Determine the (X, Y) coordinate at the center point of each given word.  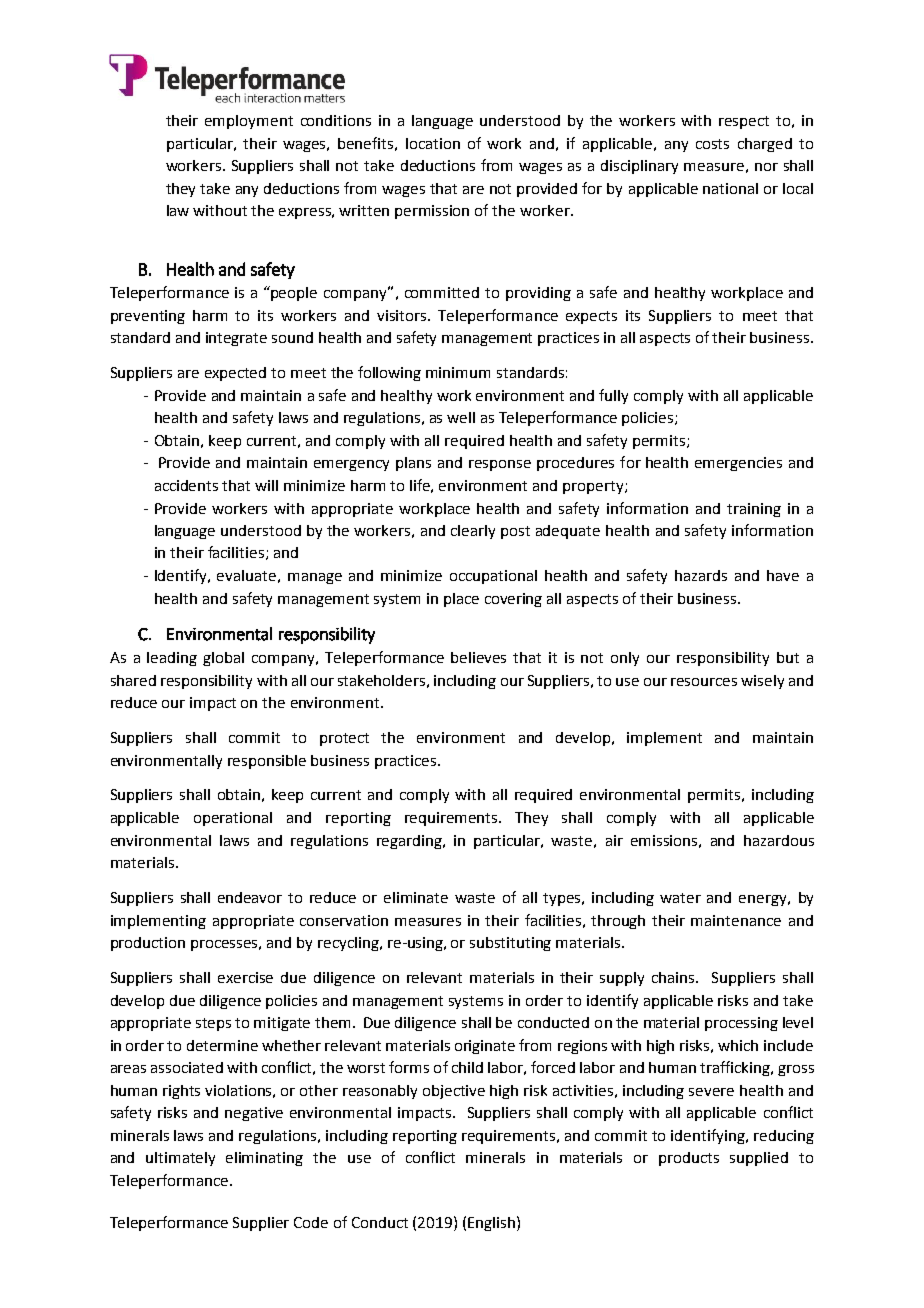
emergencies (738, 464)
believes (478, 657)
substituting (510, 944)
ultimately (180, 1159)
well (461, 417)
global (223, 659)
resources (704, 682)
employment (249, 122)
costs (712, 144)
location (433, 143)
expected (235, 374)
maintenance (736, 920)
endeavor (250, 897)
